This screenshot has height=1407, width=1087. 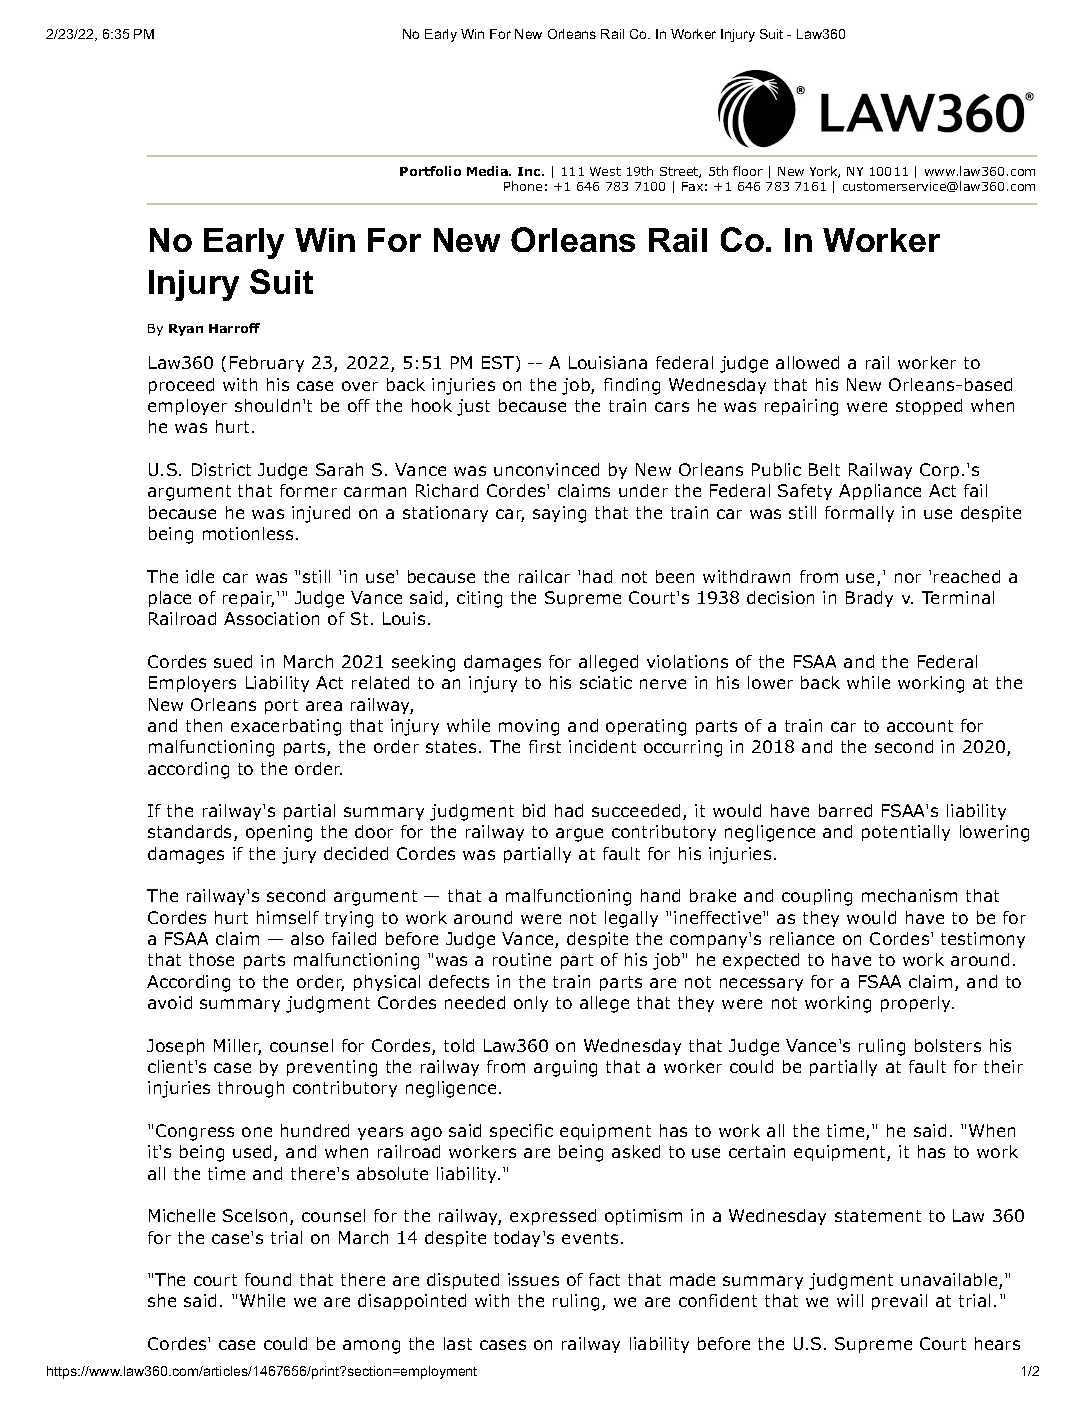 What do you see at coordinates (186, 330) in the screenshot?
I see `Ryan` at bounding box center [186, 330].
